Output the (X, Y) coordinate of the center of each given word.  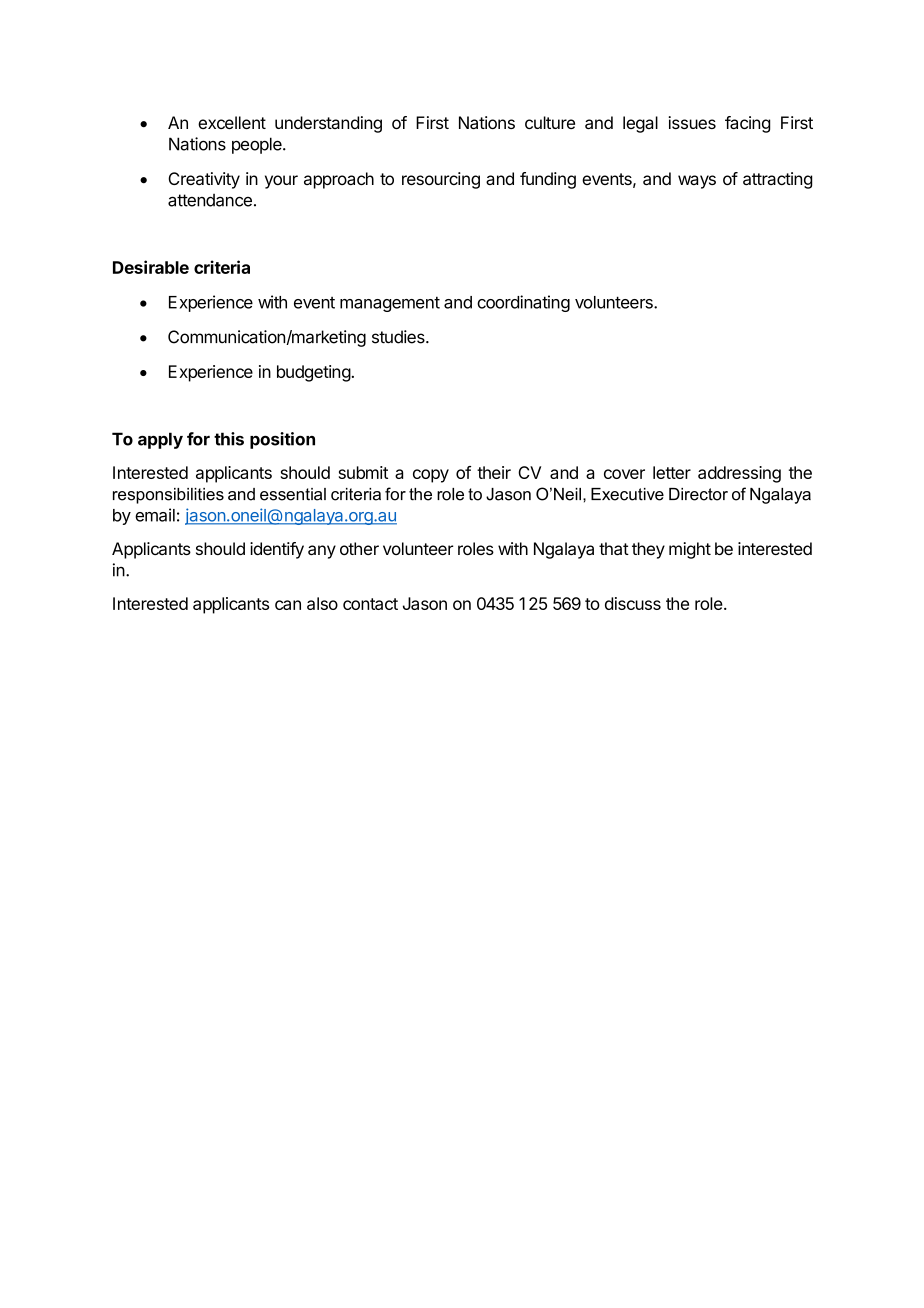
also (322, 603)
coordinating (523, 303)
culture (550, 122)
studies (399, 337)
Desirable (151, 267)
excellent (232, 122)
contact (370, 604)
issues (692, 122)
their (494, 472)
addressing (739, 474)
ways (697, 182)
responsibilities (168, 496)
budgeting (314, 373)
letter (672, 472)
